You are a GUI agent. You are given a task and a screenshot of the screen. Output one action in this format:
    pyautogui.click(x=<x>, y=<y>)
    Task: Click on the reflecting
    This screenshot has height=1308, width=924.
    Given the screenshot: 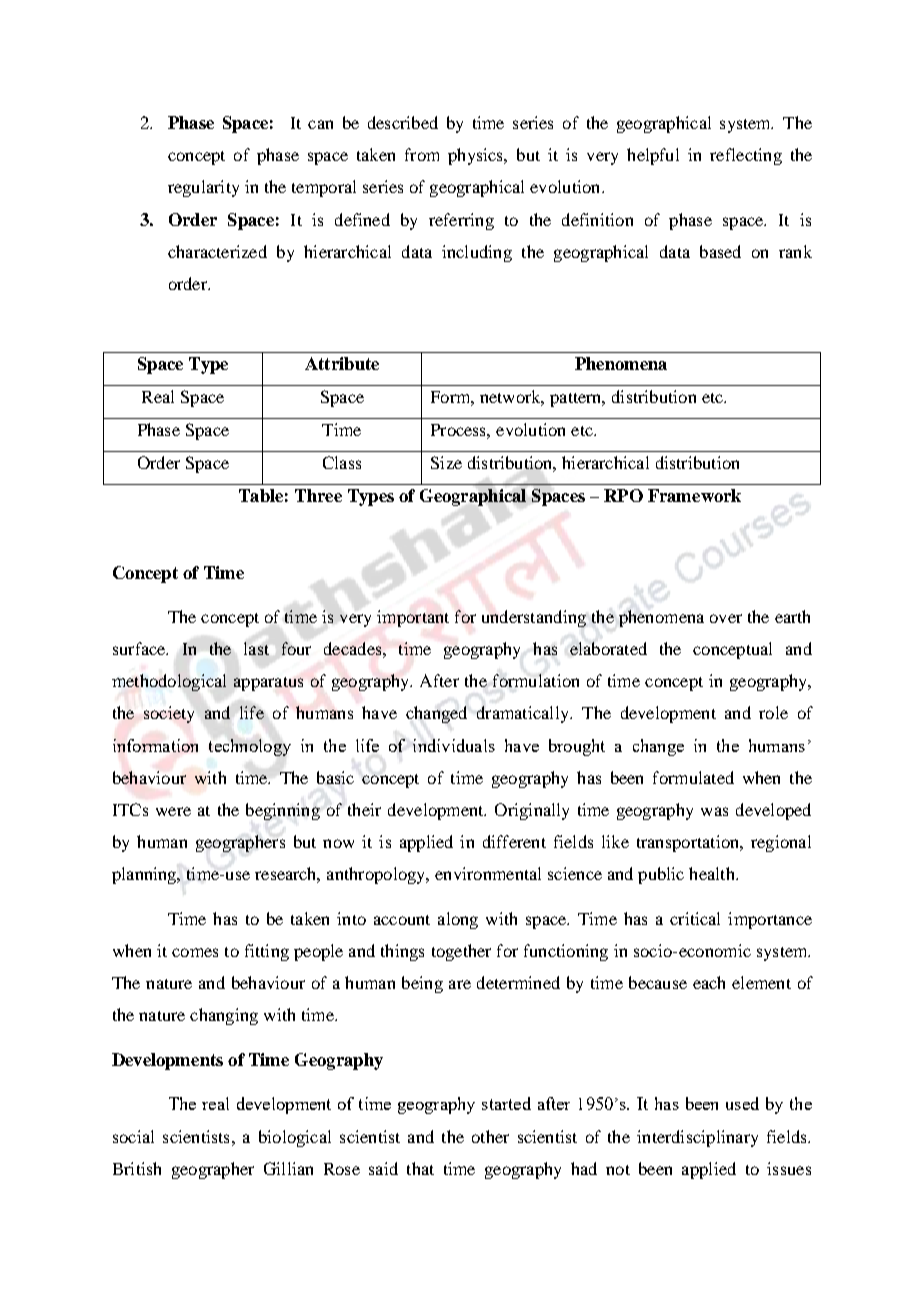 What is the action you would take?
    pyautogui.click(x=746, y=156)
